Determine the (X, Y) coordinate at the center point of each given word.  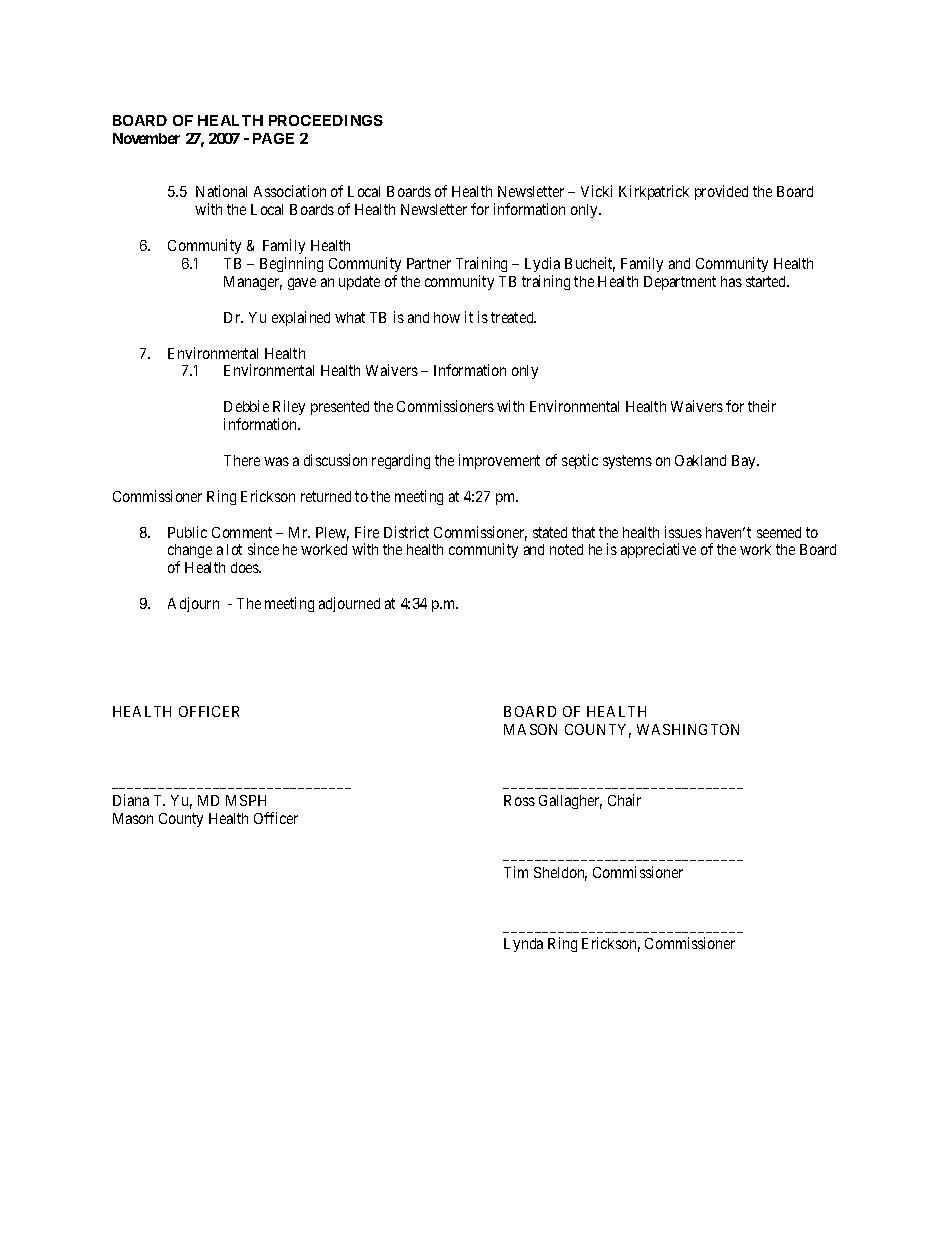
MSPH (246, 800)
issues (683, 532)
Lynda (523, 945)
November (146, 138)
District (406, 532)
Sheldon (560, 874)
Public (187, 532)
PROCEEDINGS (326, 120)
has (731, 281)
